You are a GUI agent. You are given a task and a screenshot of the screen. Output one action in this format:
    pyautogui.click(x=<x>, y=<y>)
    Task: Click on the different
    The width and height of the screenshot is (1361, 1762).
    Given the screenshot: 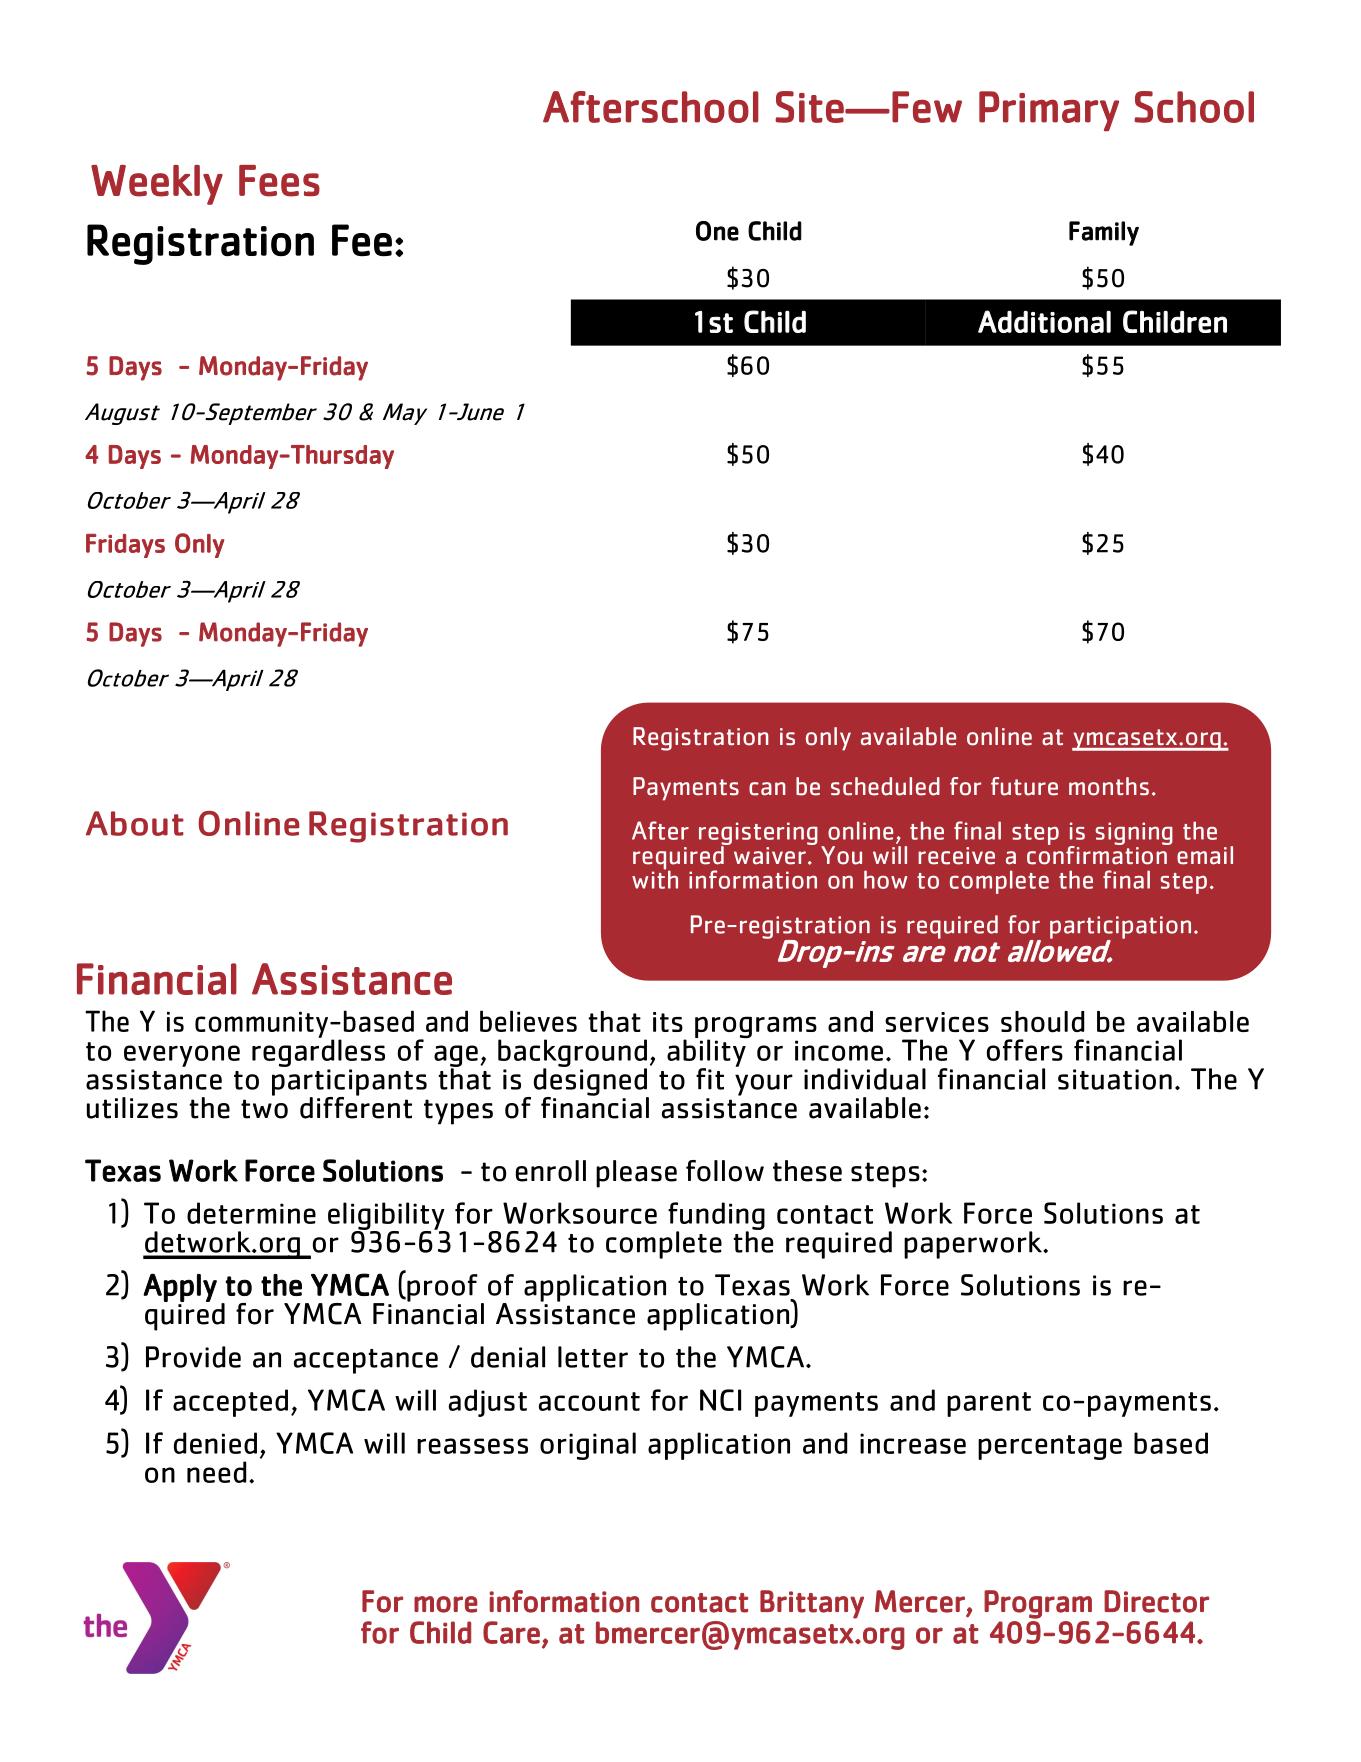 What is the action you would take?
    pyautogui.click(x=356, y=1106)
